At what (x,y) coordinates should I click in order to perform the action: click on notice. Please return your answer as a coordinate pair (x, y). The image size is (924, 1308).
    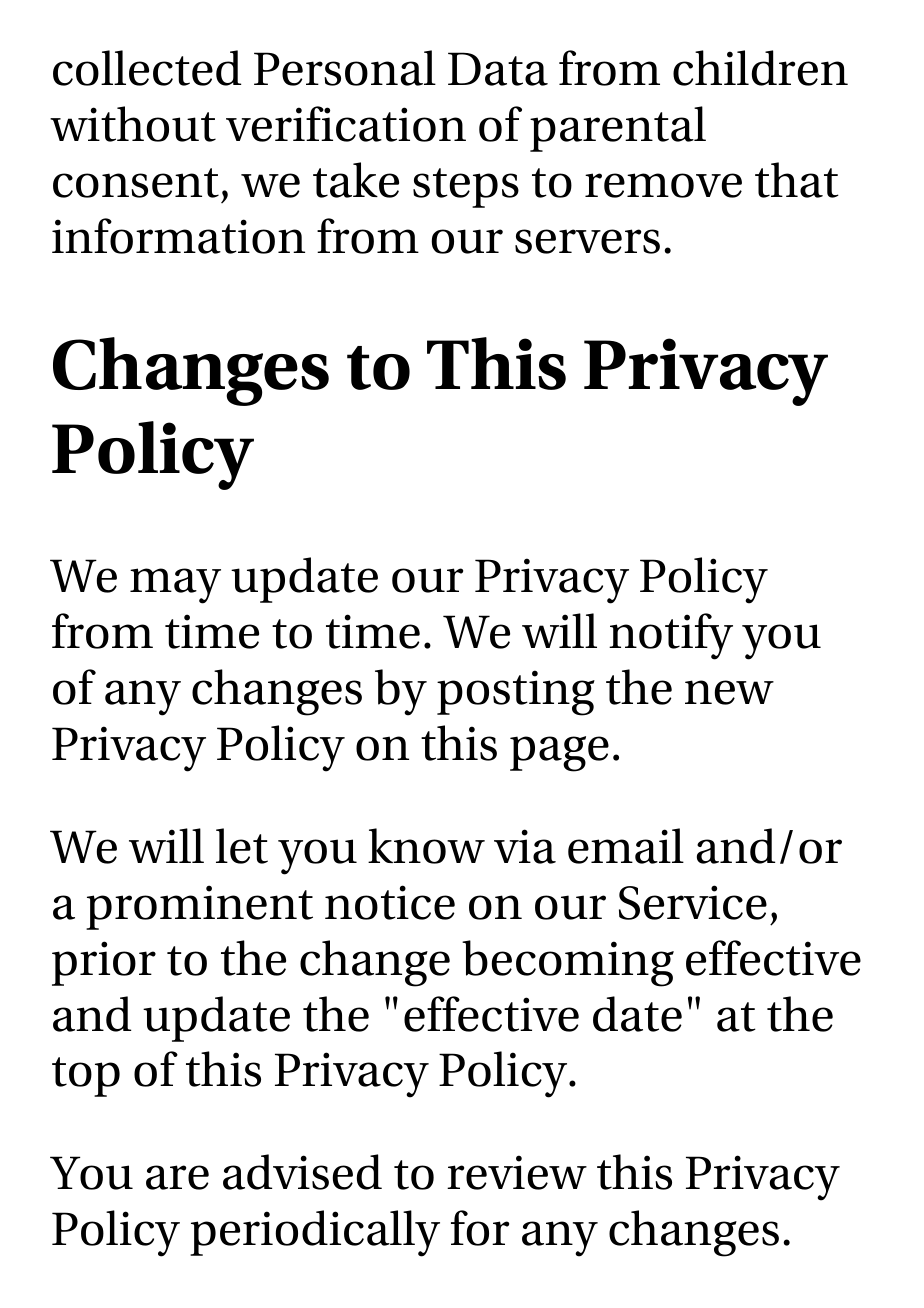
    Looking at the image, I should click on (390, 902).
